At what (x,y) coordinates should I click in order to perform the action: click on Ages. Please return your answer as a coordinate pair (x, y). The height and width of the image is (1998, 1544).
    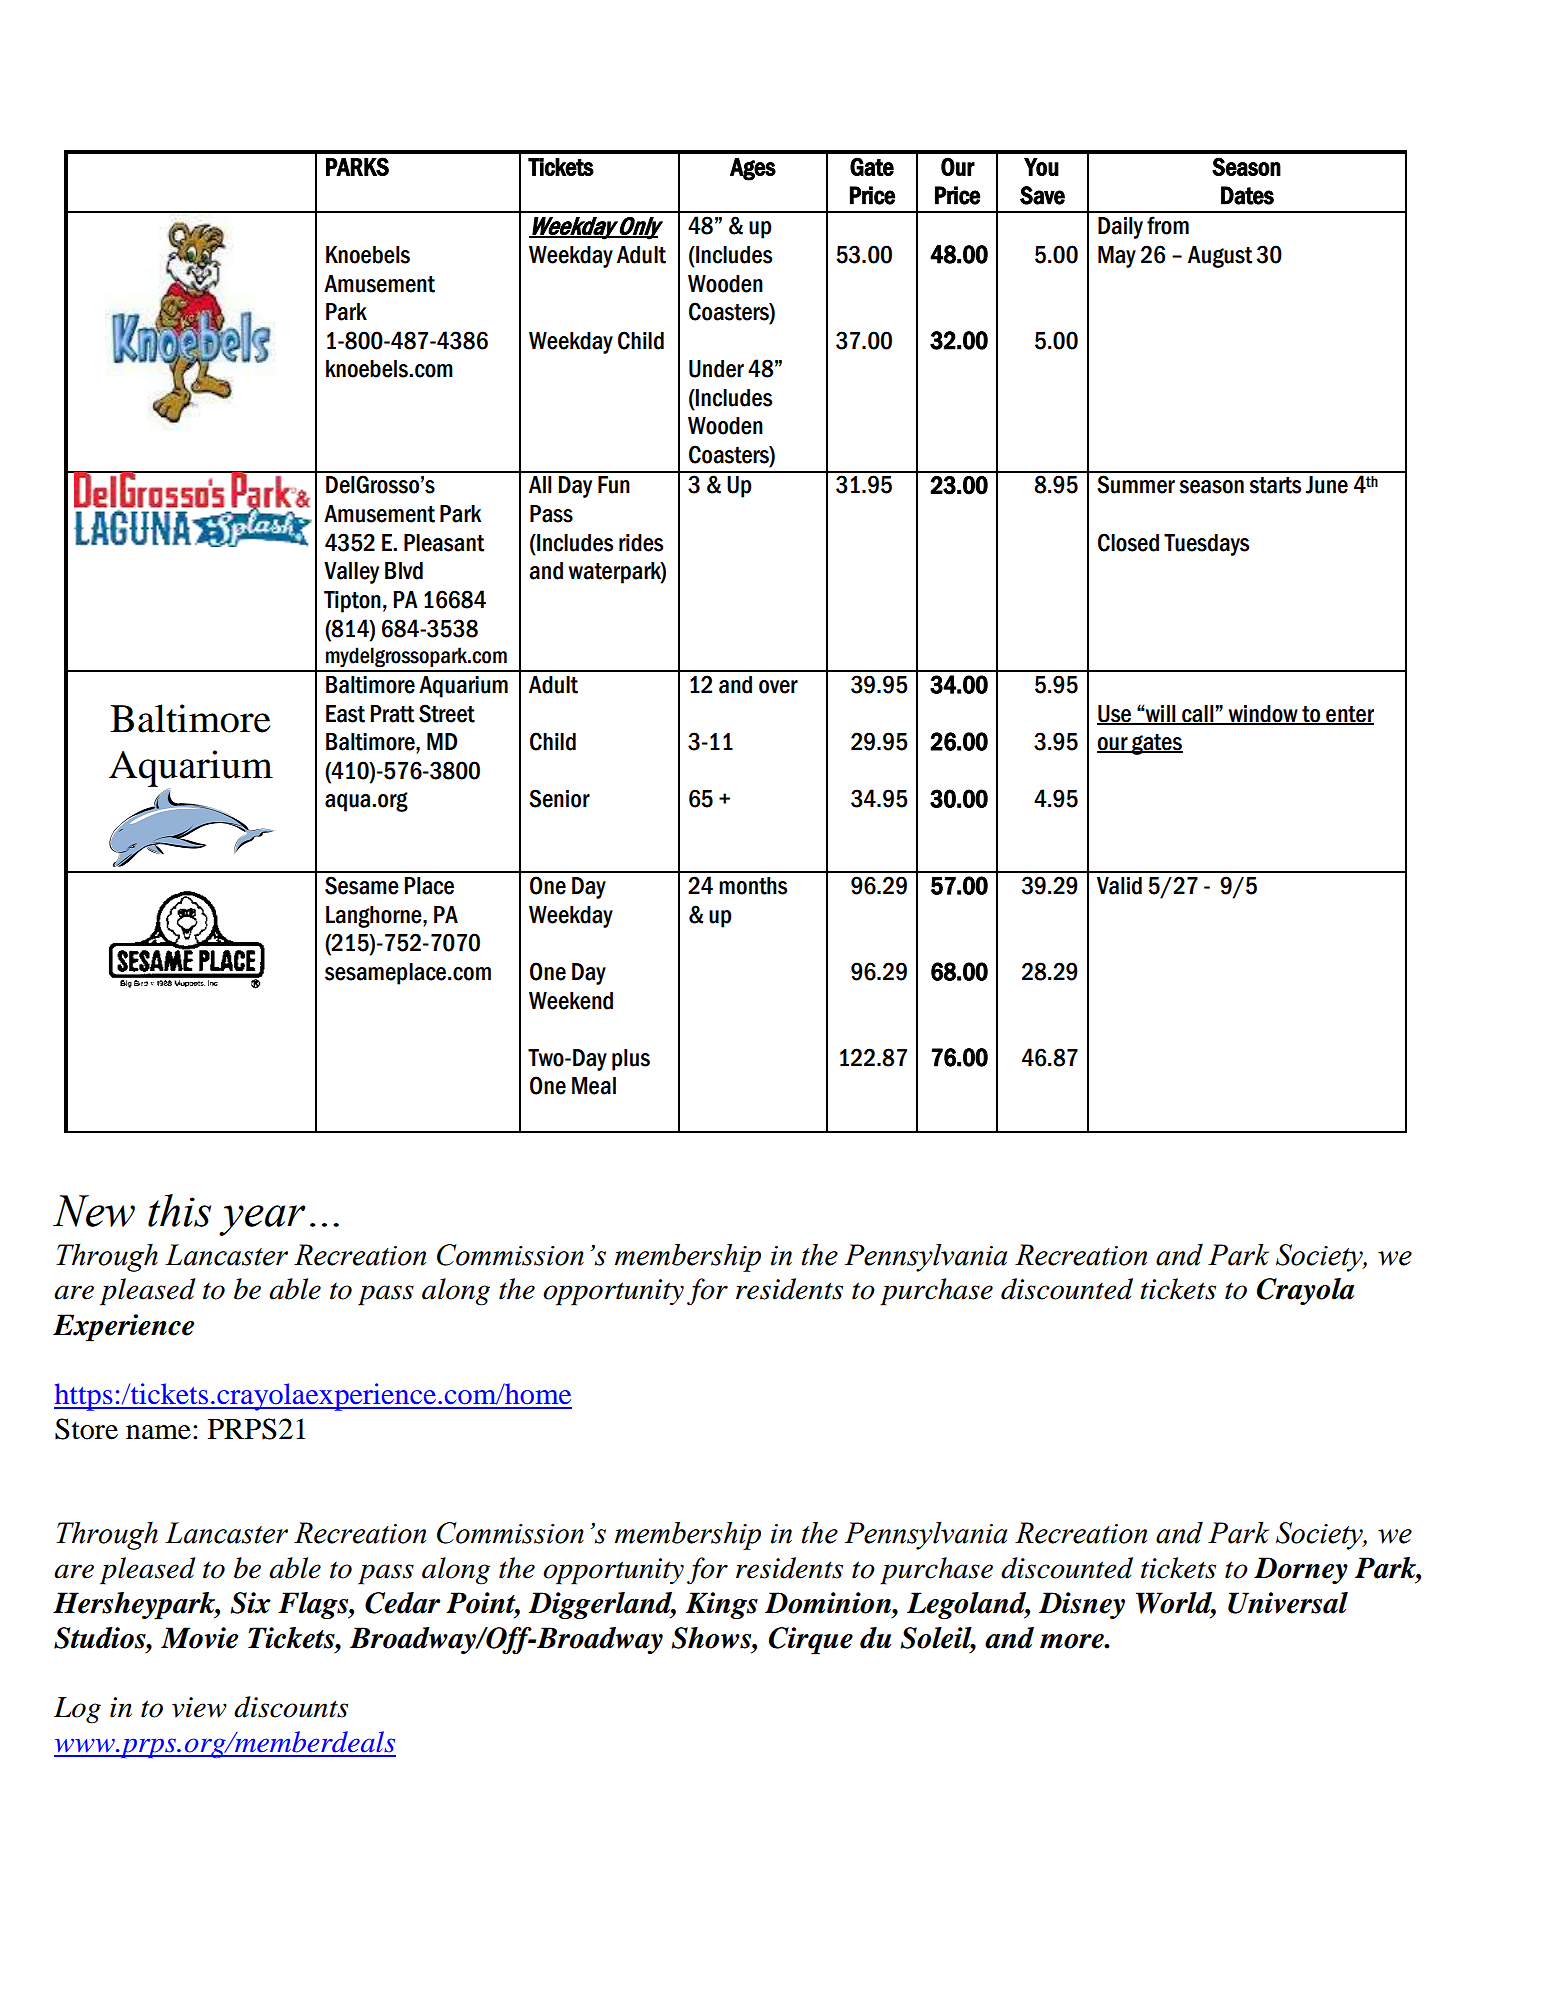
    Looking at the image, I should click on (753, 169).
